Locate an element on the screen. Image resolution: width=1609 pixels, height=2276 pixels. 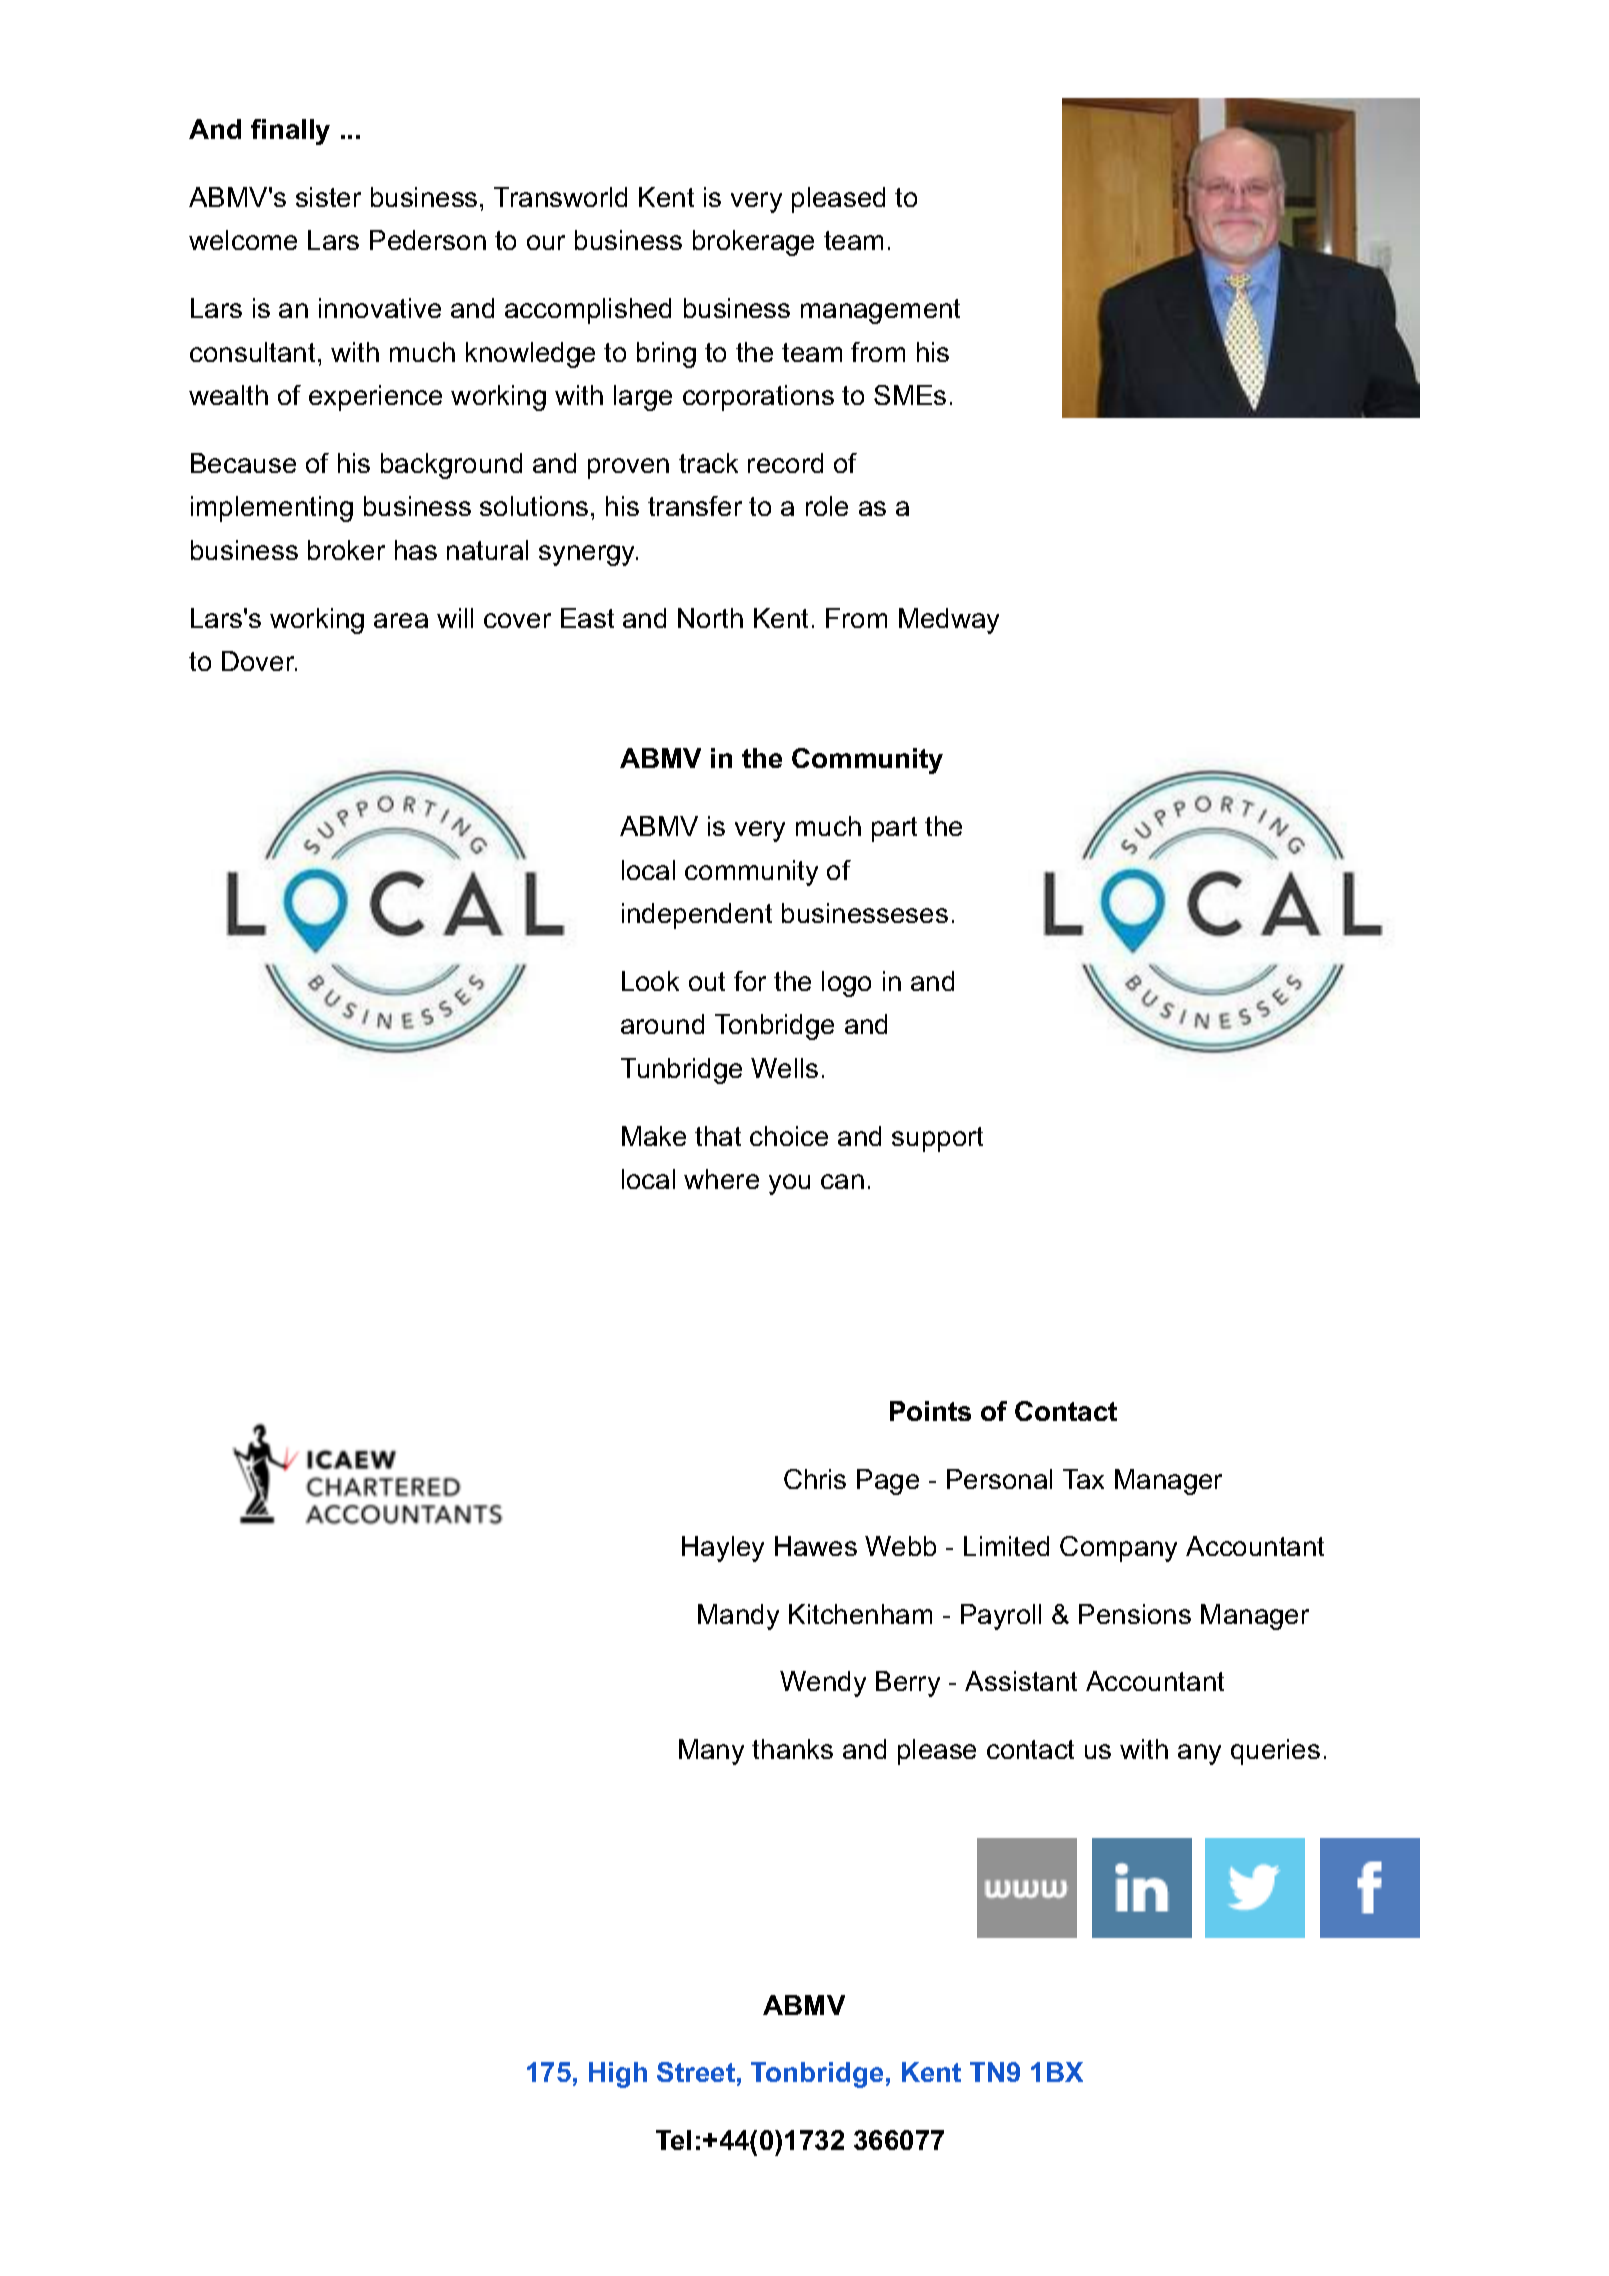
Make is located at coordinates (654, 1136).
